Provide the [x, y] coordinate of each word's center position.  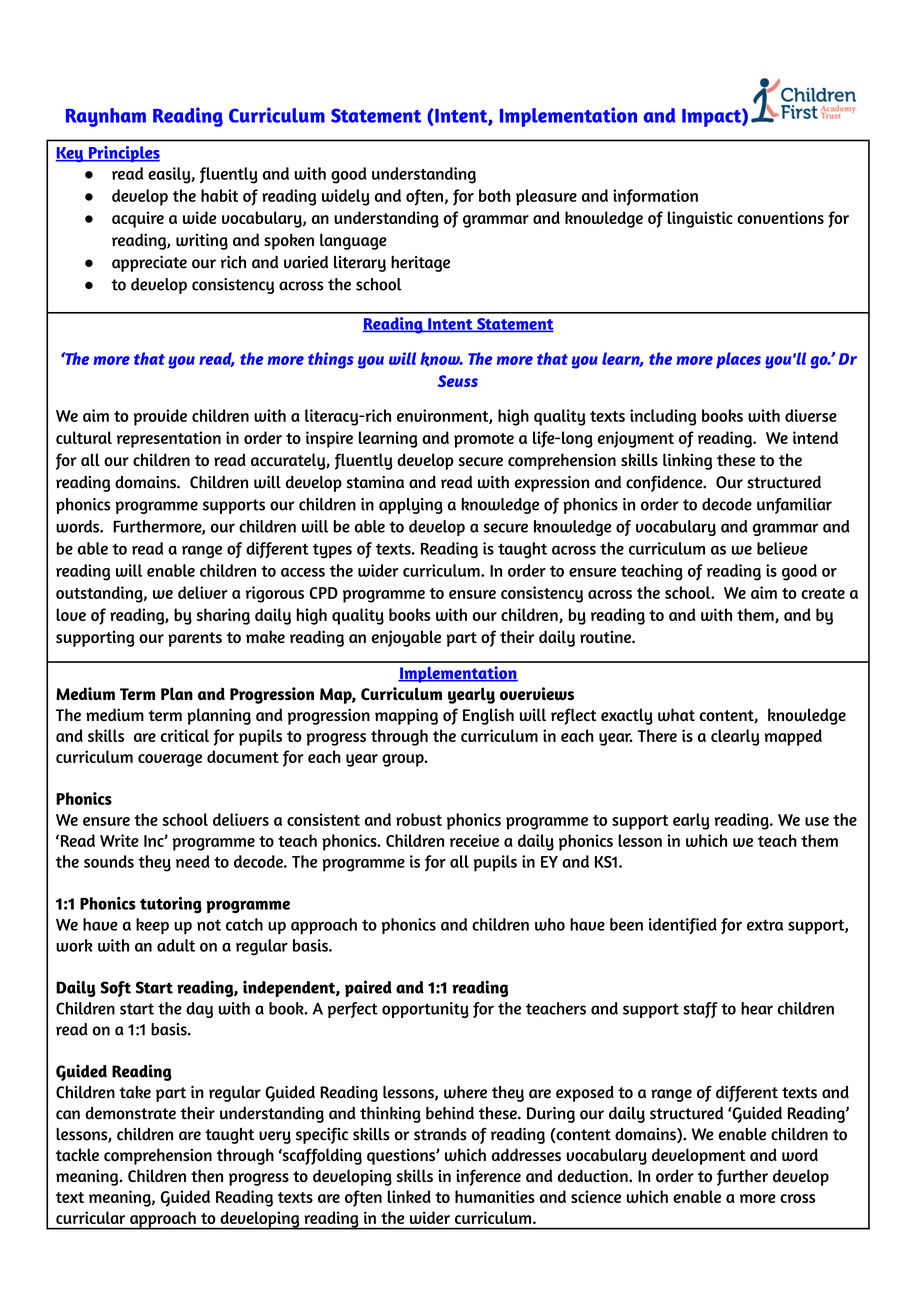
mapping [406, 716]
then [207, 1175]
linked [409, 1196]
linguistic [700, 219]
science [596, 1196]
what [676, 714]
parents [195, 639]
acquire [138, 219]
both [495, 195]
